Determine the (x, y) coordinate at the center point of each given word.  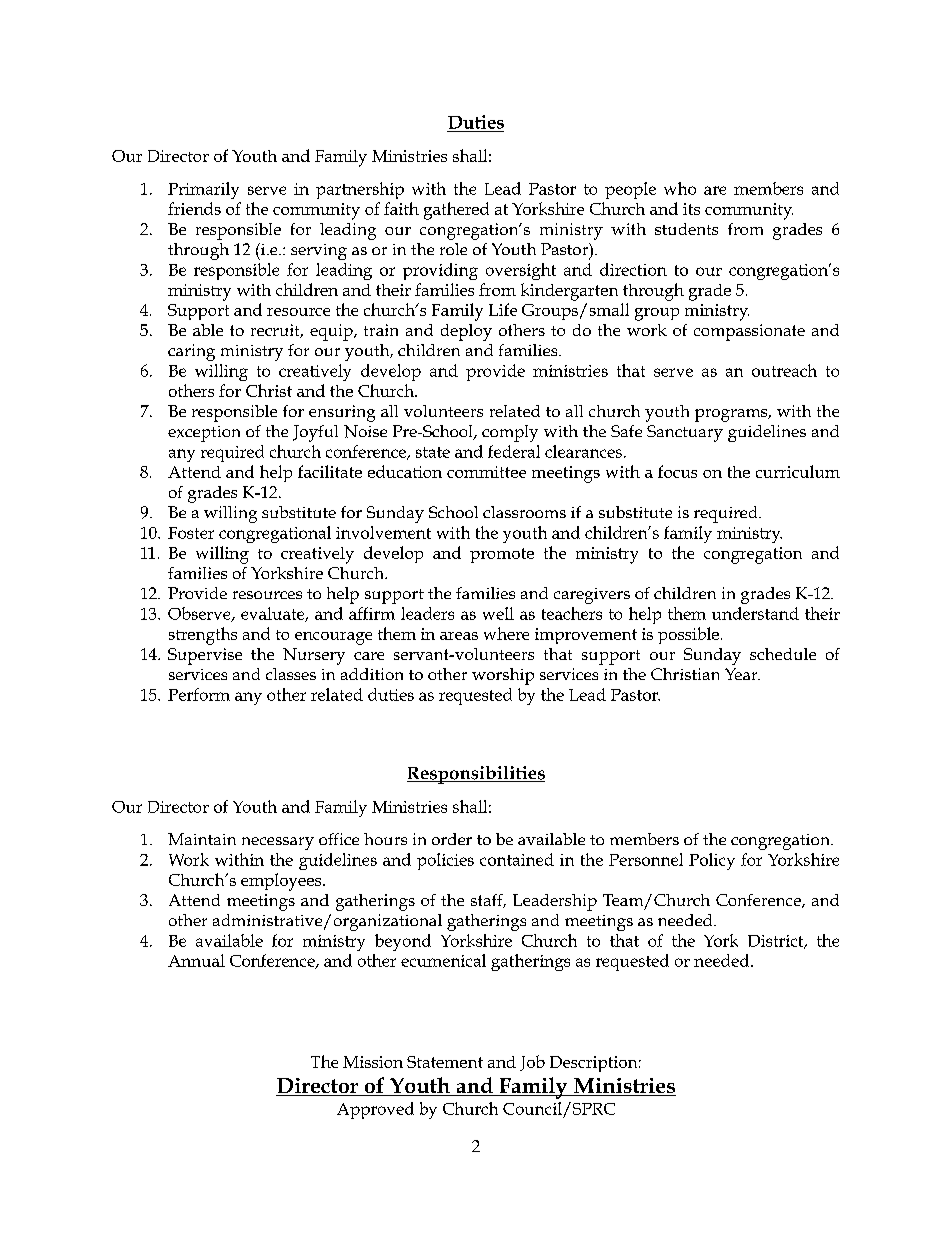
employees (282, 882)
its (691, 209)
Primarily (203, 190)
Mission (373, 1062)
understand (755, 613)
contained (517, 859)
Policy (712, 861)
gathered (456, 211)
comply (510, 433)
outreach (784, 370)
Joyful (315, 433)
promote (502, 555)
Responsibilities (476, 775)
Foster (191, 533)
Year (742, 674)
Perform (199, 694)
